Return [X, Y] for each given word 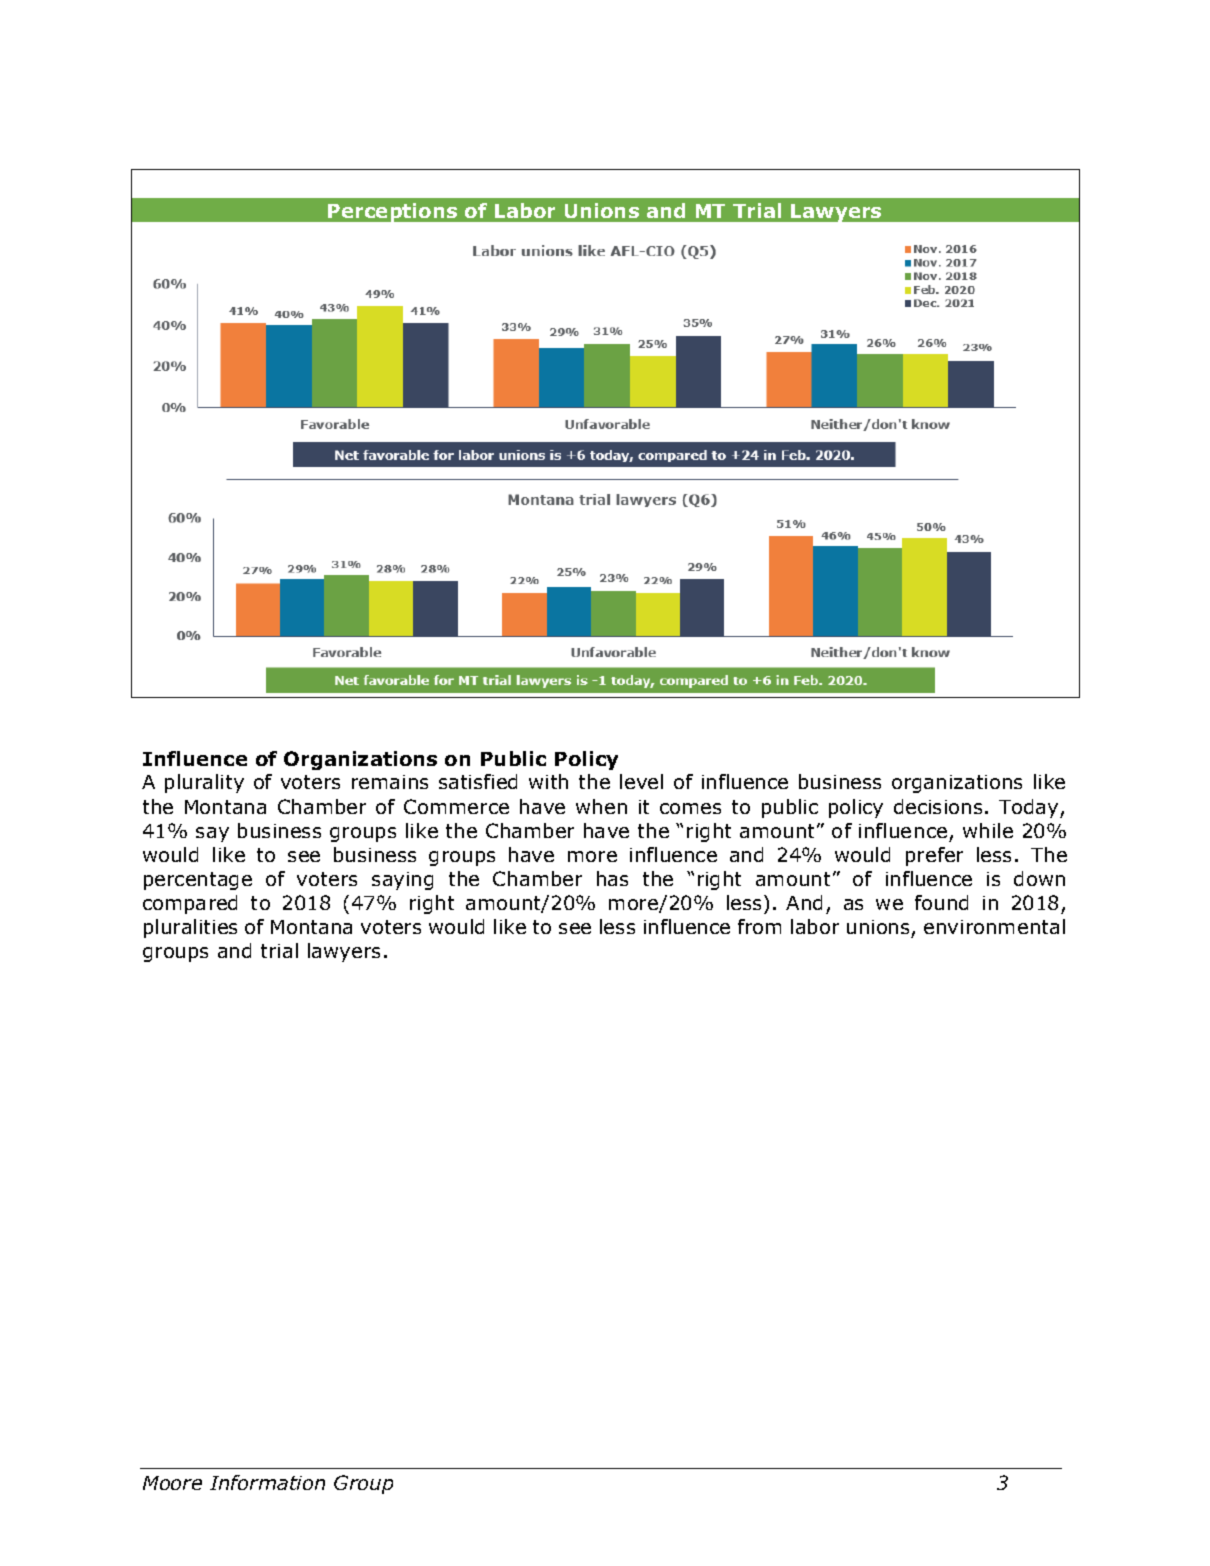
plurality [204, 783]
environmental [994, 926]
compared [190, 904]
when [601, 806]
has [612, 878]
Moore [172, 1483]
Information [267, 1482]
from [759, 926]
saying [402, 881]
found [941, 902]
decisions [938, 806]
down [1039, 878]
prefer [934, 856]
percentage [198, 881]
